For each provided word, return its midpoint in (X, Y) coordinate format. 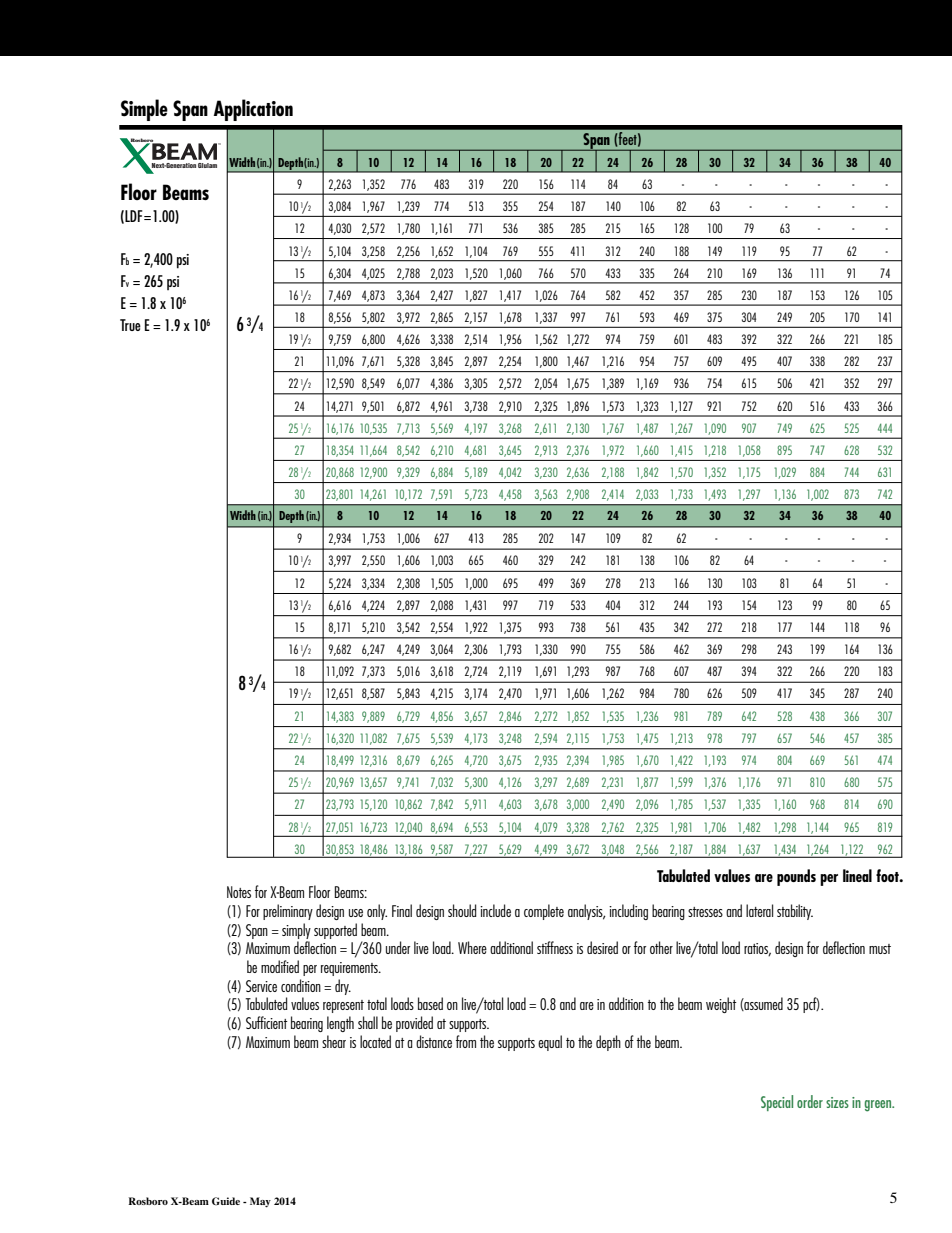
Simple (144, 110)
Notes (239, 892)
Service (261, 986)
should (462, 910)
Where (472, 947)
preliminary (288, 912)
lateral (759, 910)
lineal (857, 875)
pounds (796, 877)
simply (296, 931)
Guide (226, 1201)
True (130, 325)
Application (253, 110)
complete (544, 912)
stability (795, 912)
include (495, 910)
